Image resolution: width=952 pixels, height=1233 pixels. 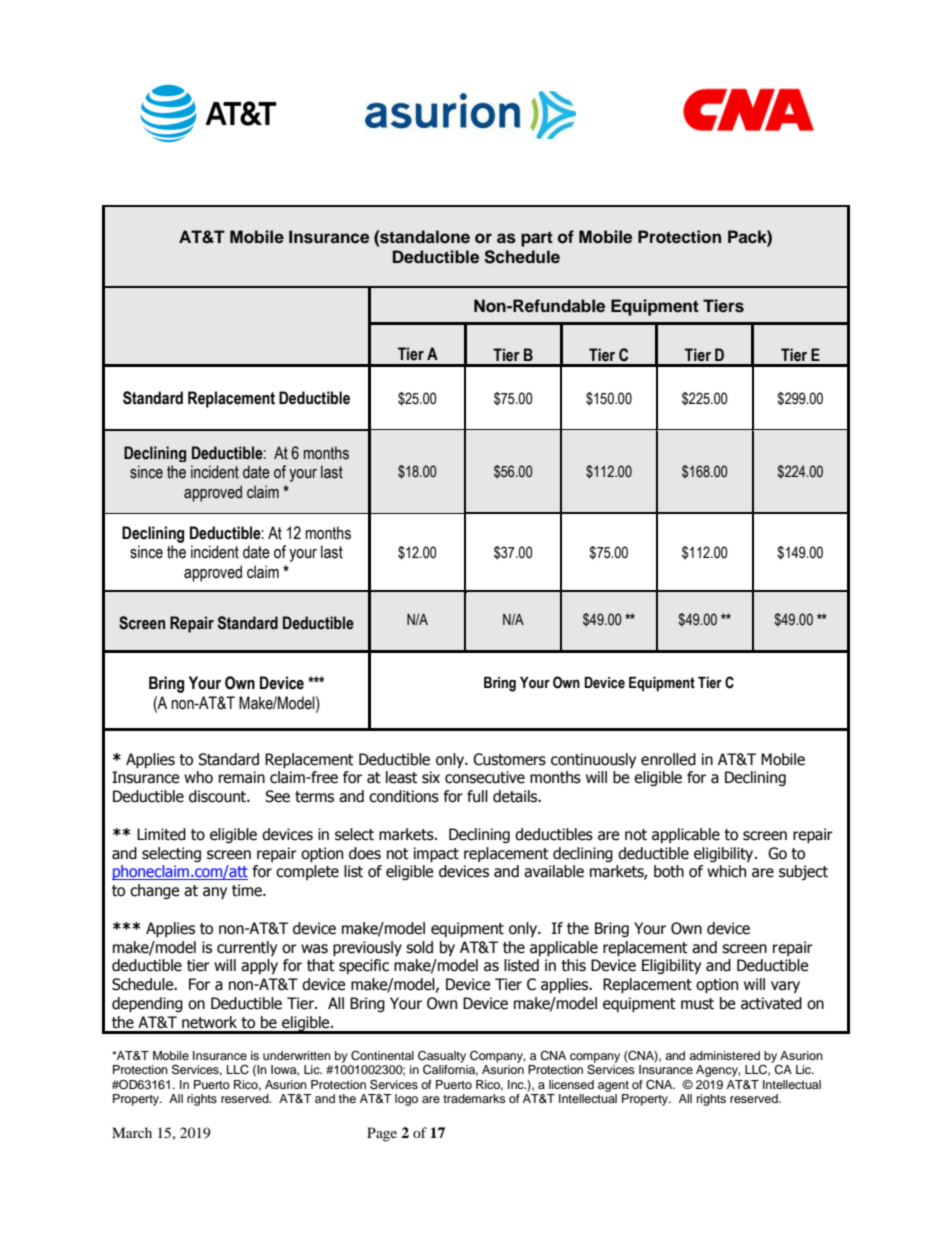 I want to click on Customers, so click(x=509, y=759).
